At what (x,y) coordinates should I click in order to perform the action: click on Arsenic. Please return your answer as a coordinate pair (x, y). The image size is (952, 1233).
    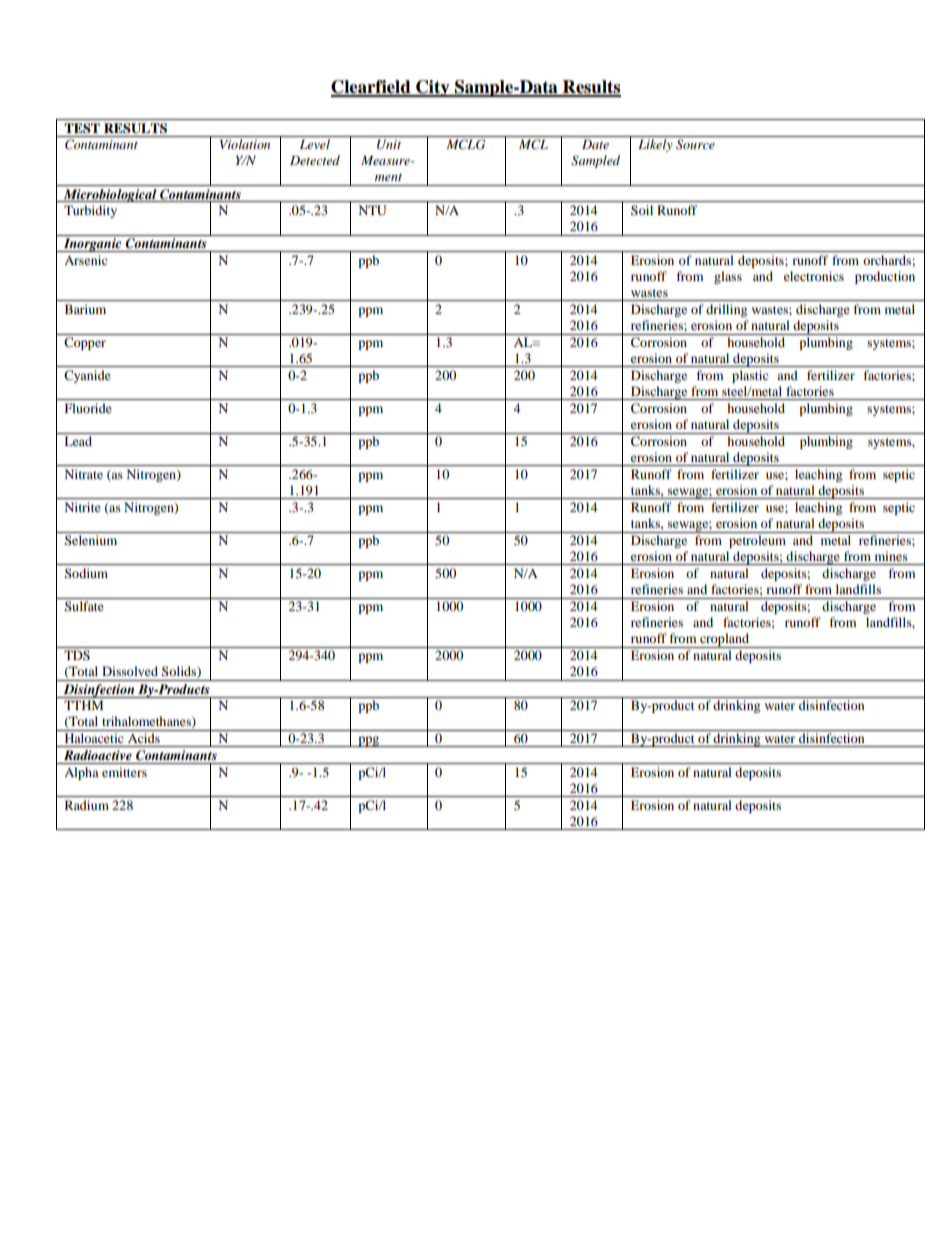
    Looking at the image, I should click on (86, 260).
